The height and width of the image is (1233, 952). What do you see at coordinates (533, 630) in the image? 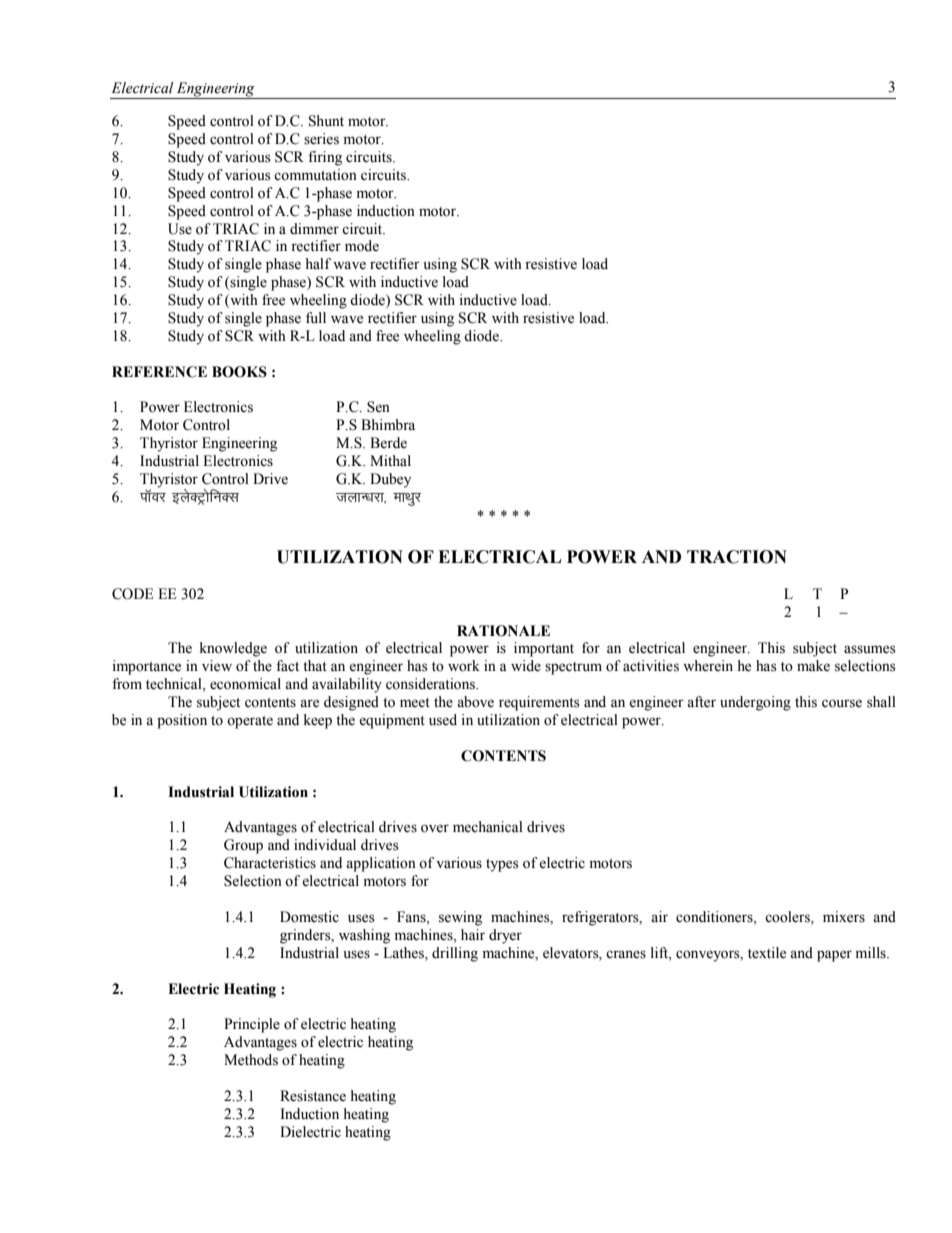
I see `ALE` at bounding box center [533, 630].
